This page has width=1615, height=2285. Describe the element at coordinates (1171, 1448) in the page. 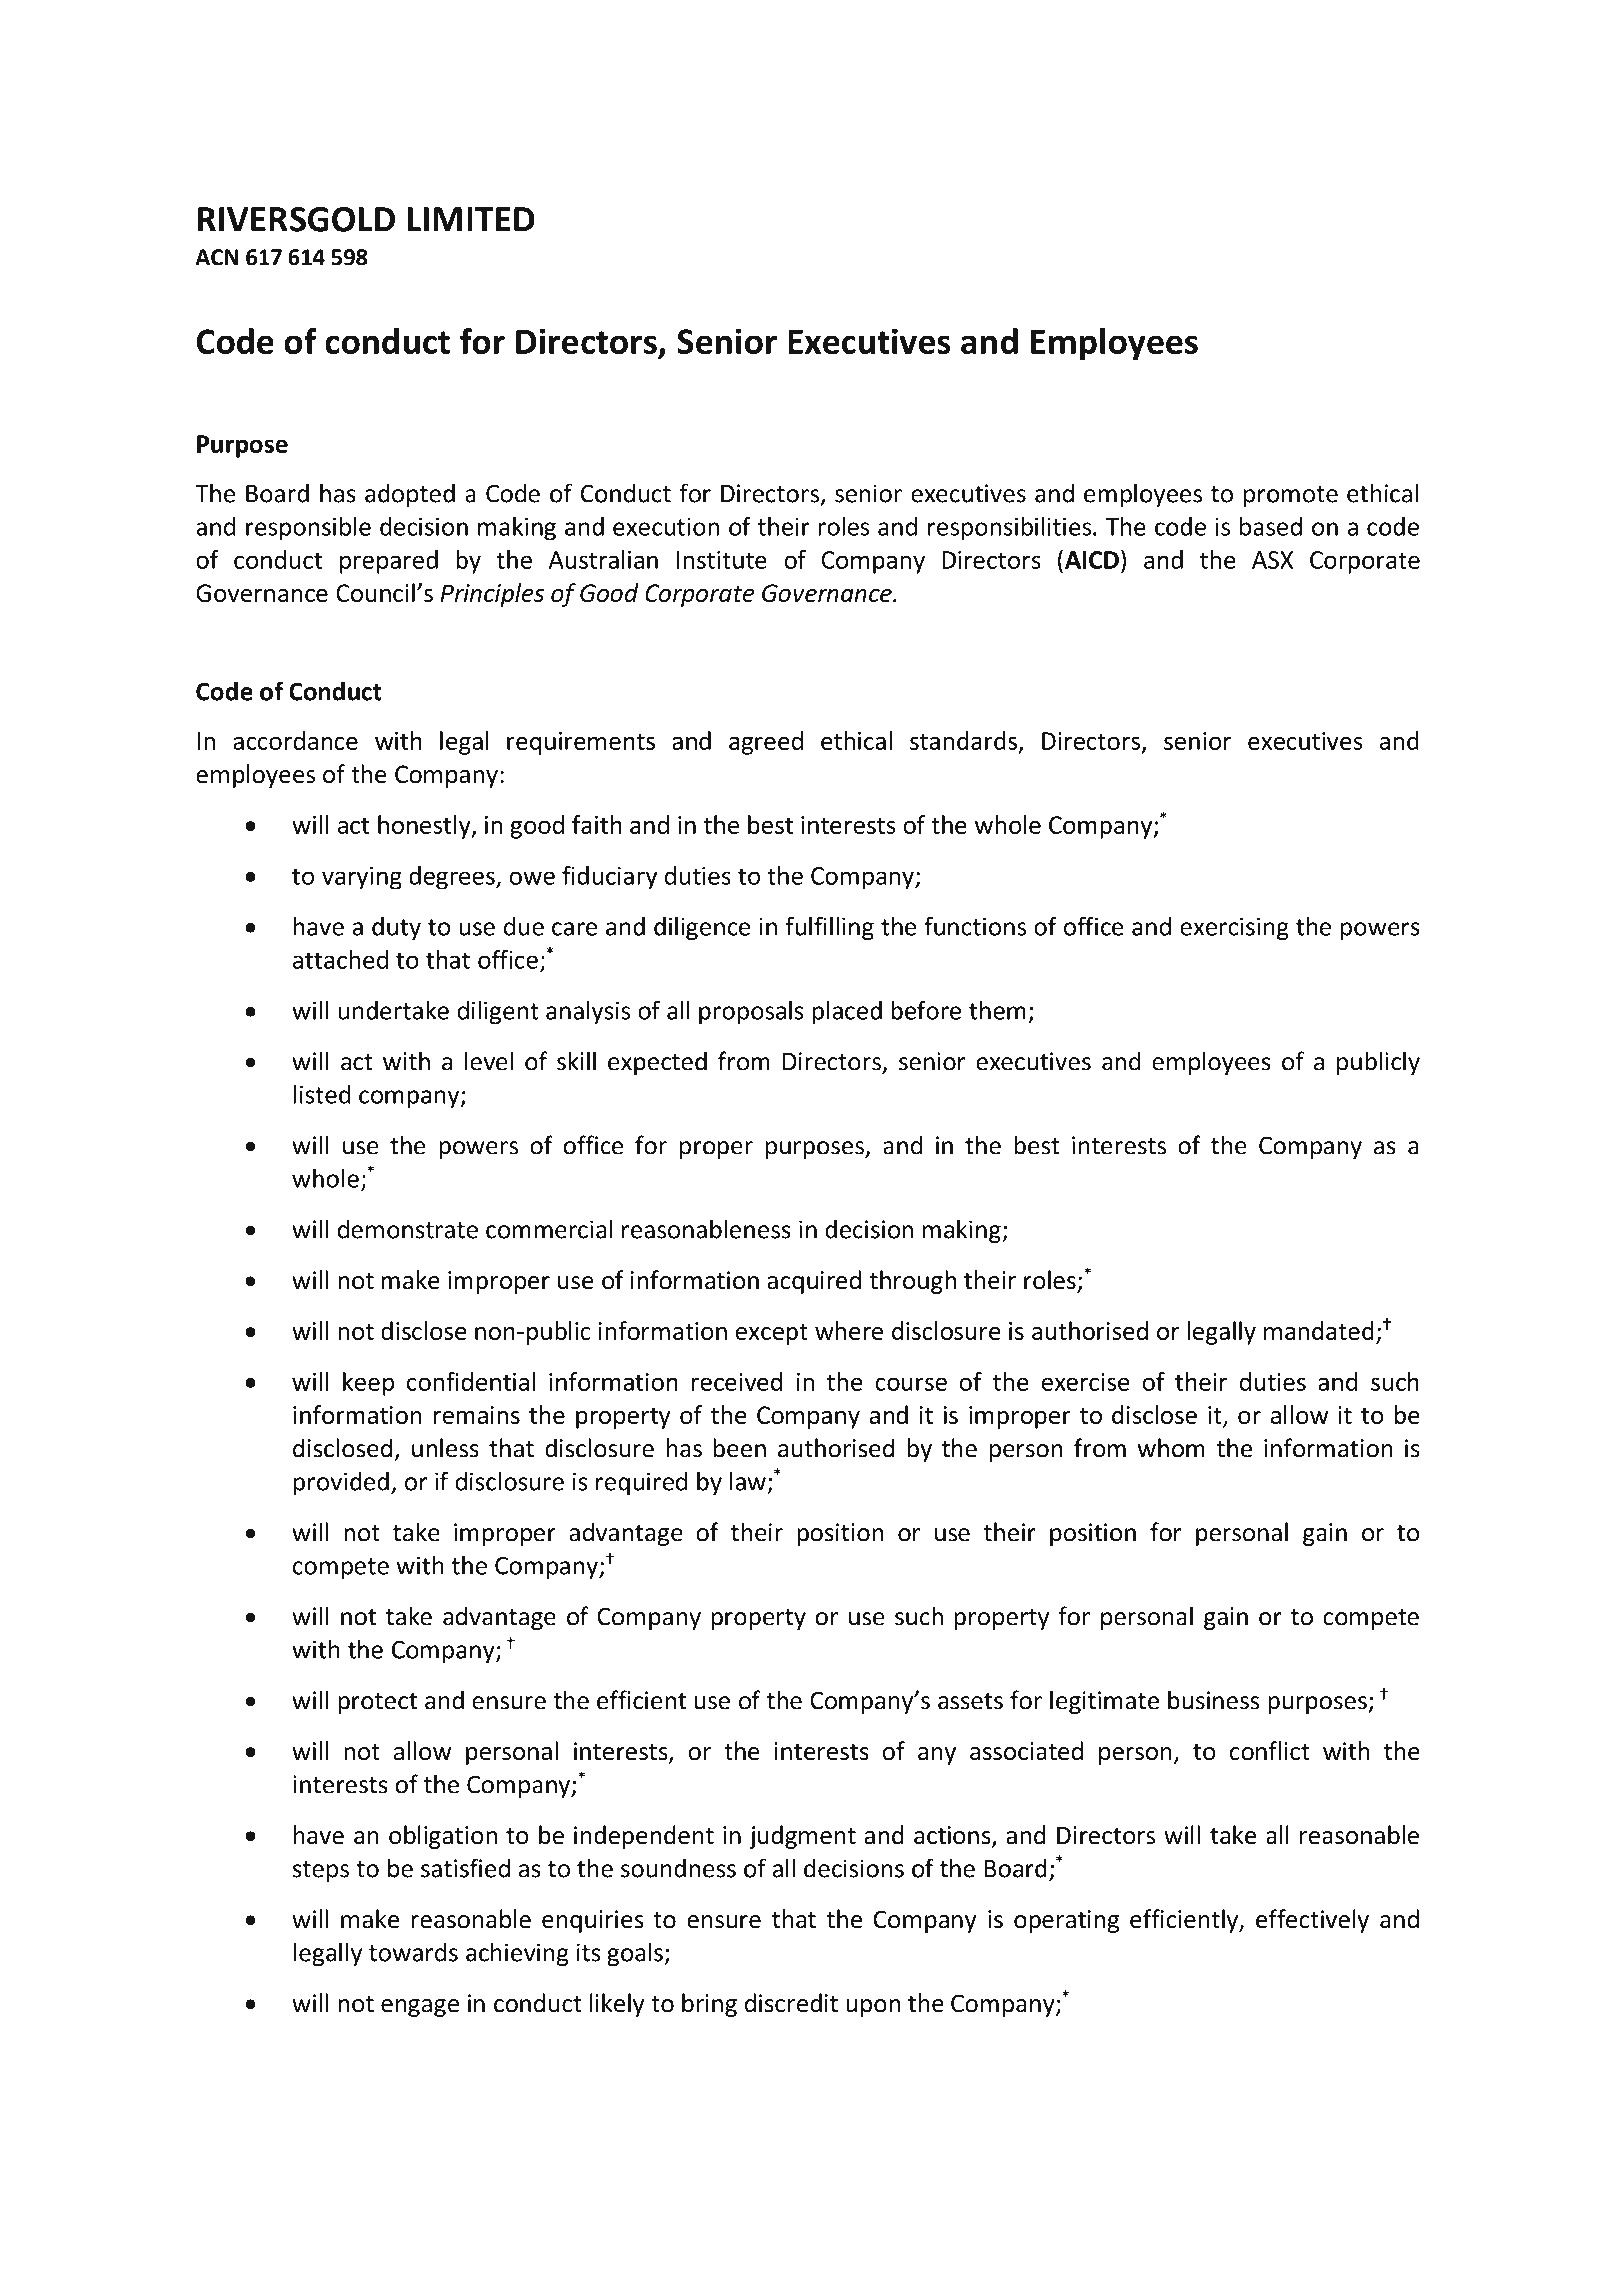

I see `whom` at that location.
